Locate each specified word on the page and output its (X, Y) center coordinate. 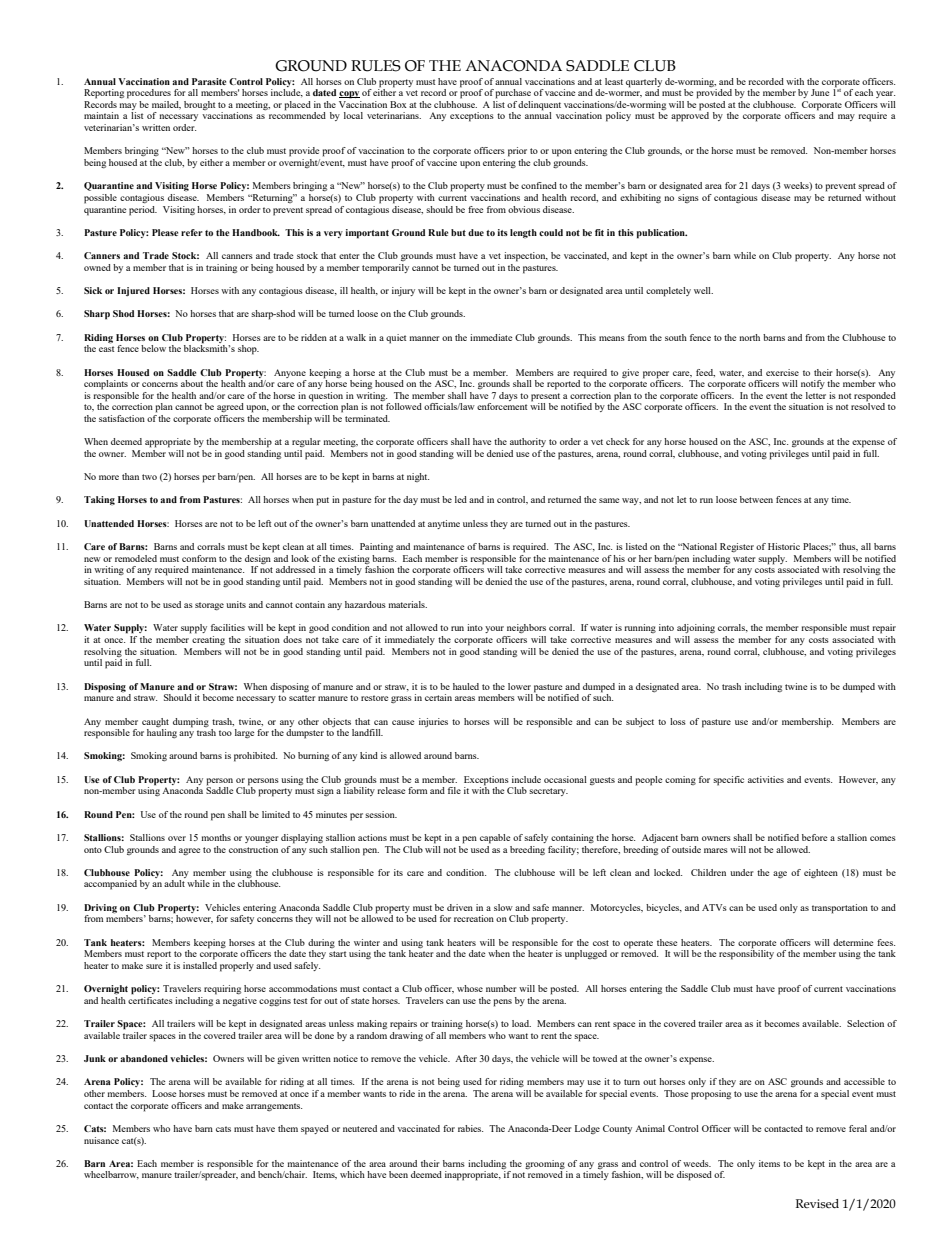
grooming (545, 1164)
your (494, 629)
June (820, 92)
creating (208, 640)
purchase (513, 94)
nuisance (101, 1140)
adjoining (696, 628)
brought (199, 105)
